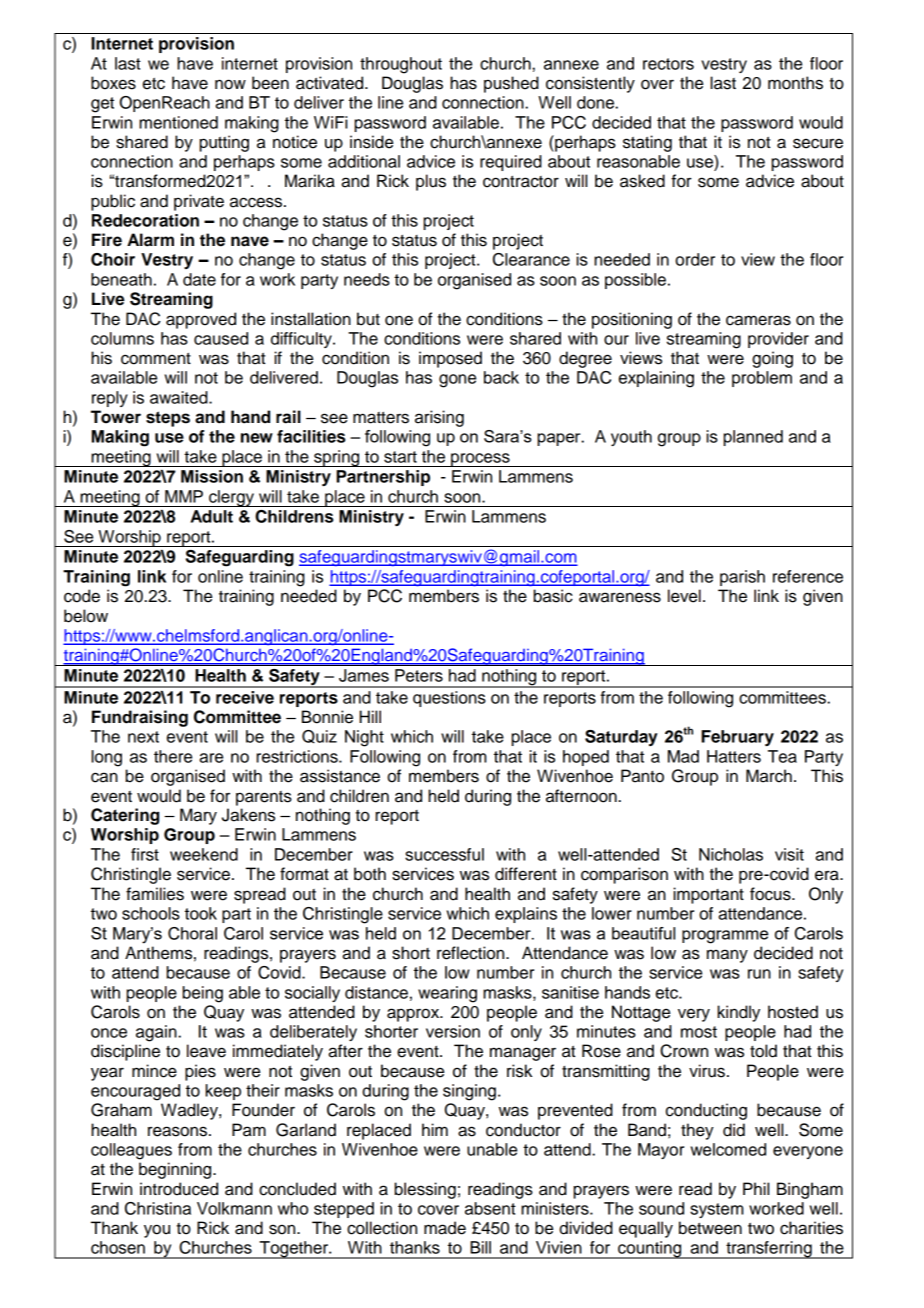 Image resolution: width=924 pixels, height=1308 pixels. Describe the element at coordinates (145, 854) in the document. I see `first` at that location.
